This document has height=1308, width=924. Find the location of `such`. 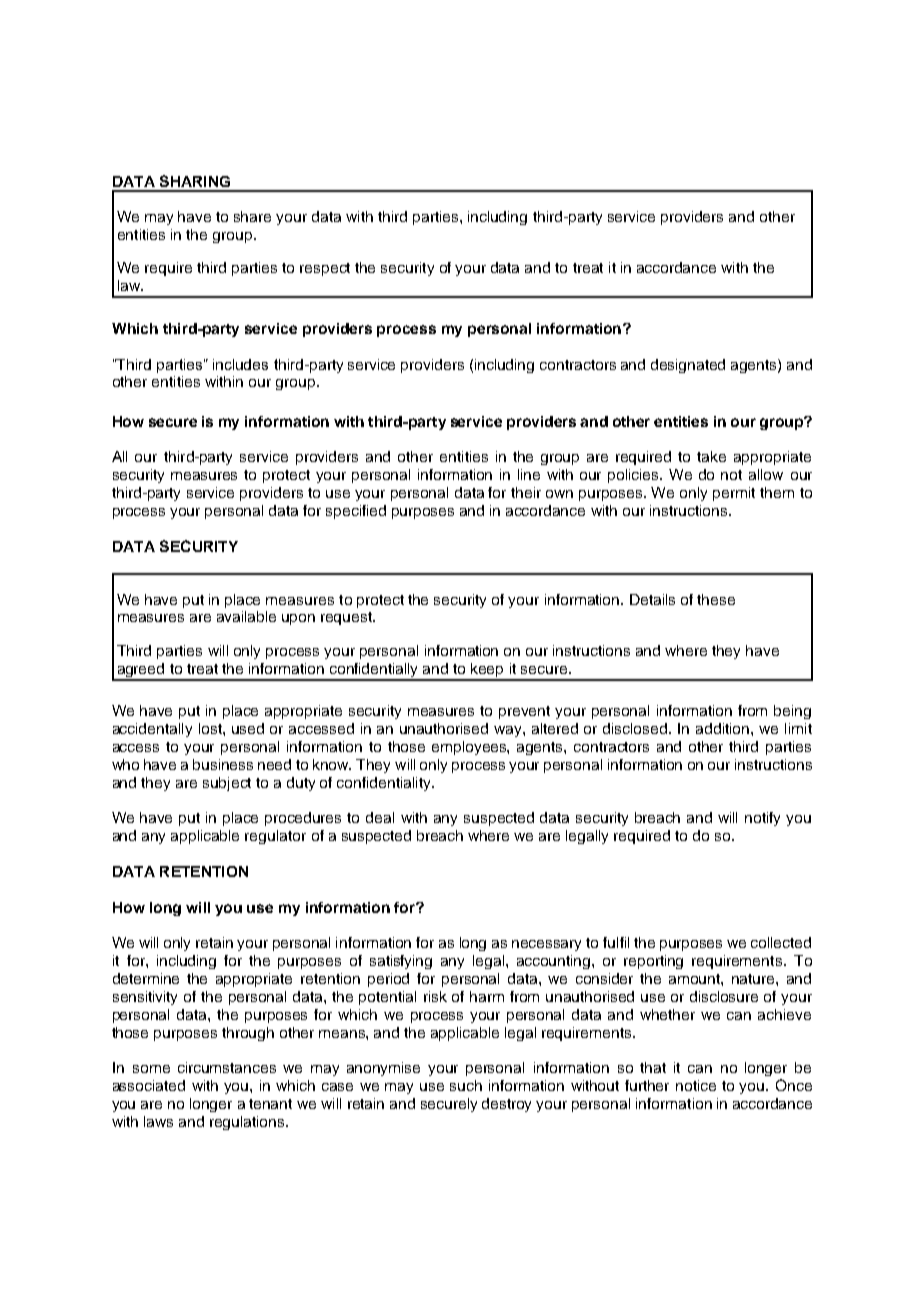

such is located at coordinates (466, 1085).
